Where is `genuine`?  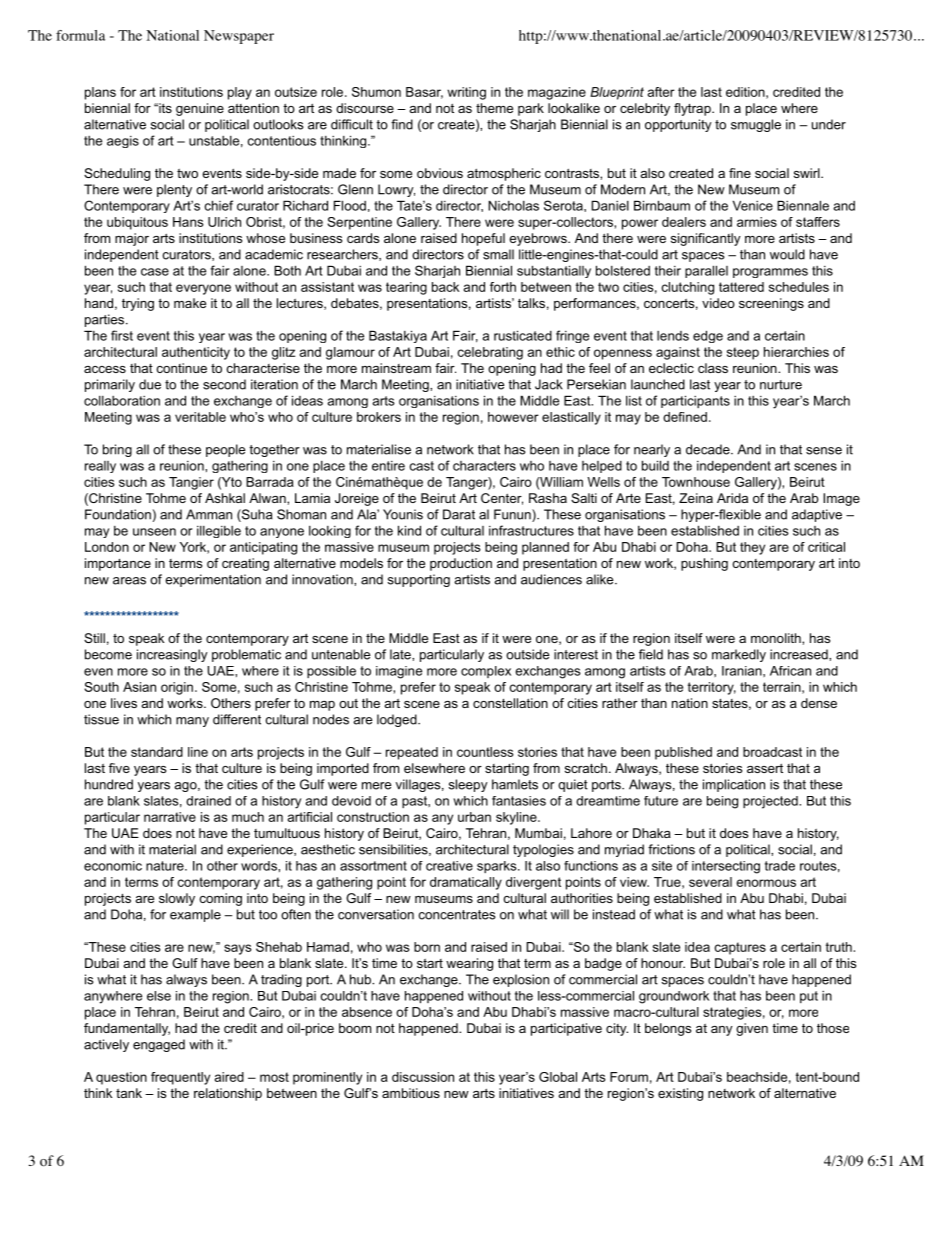 genuine is located at coordinates (200, 109).
